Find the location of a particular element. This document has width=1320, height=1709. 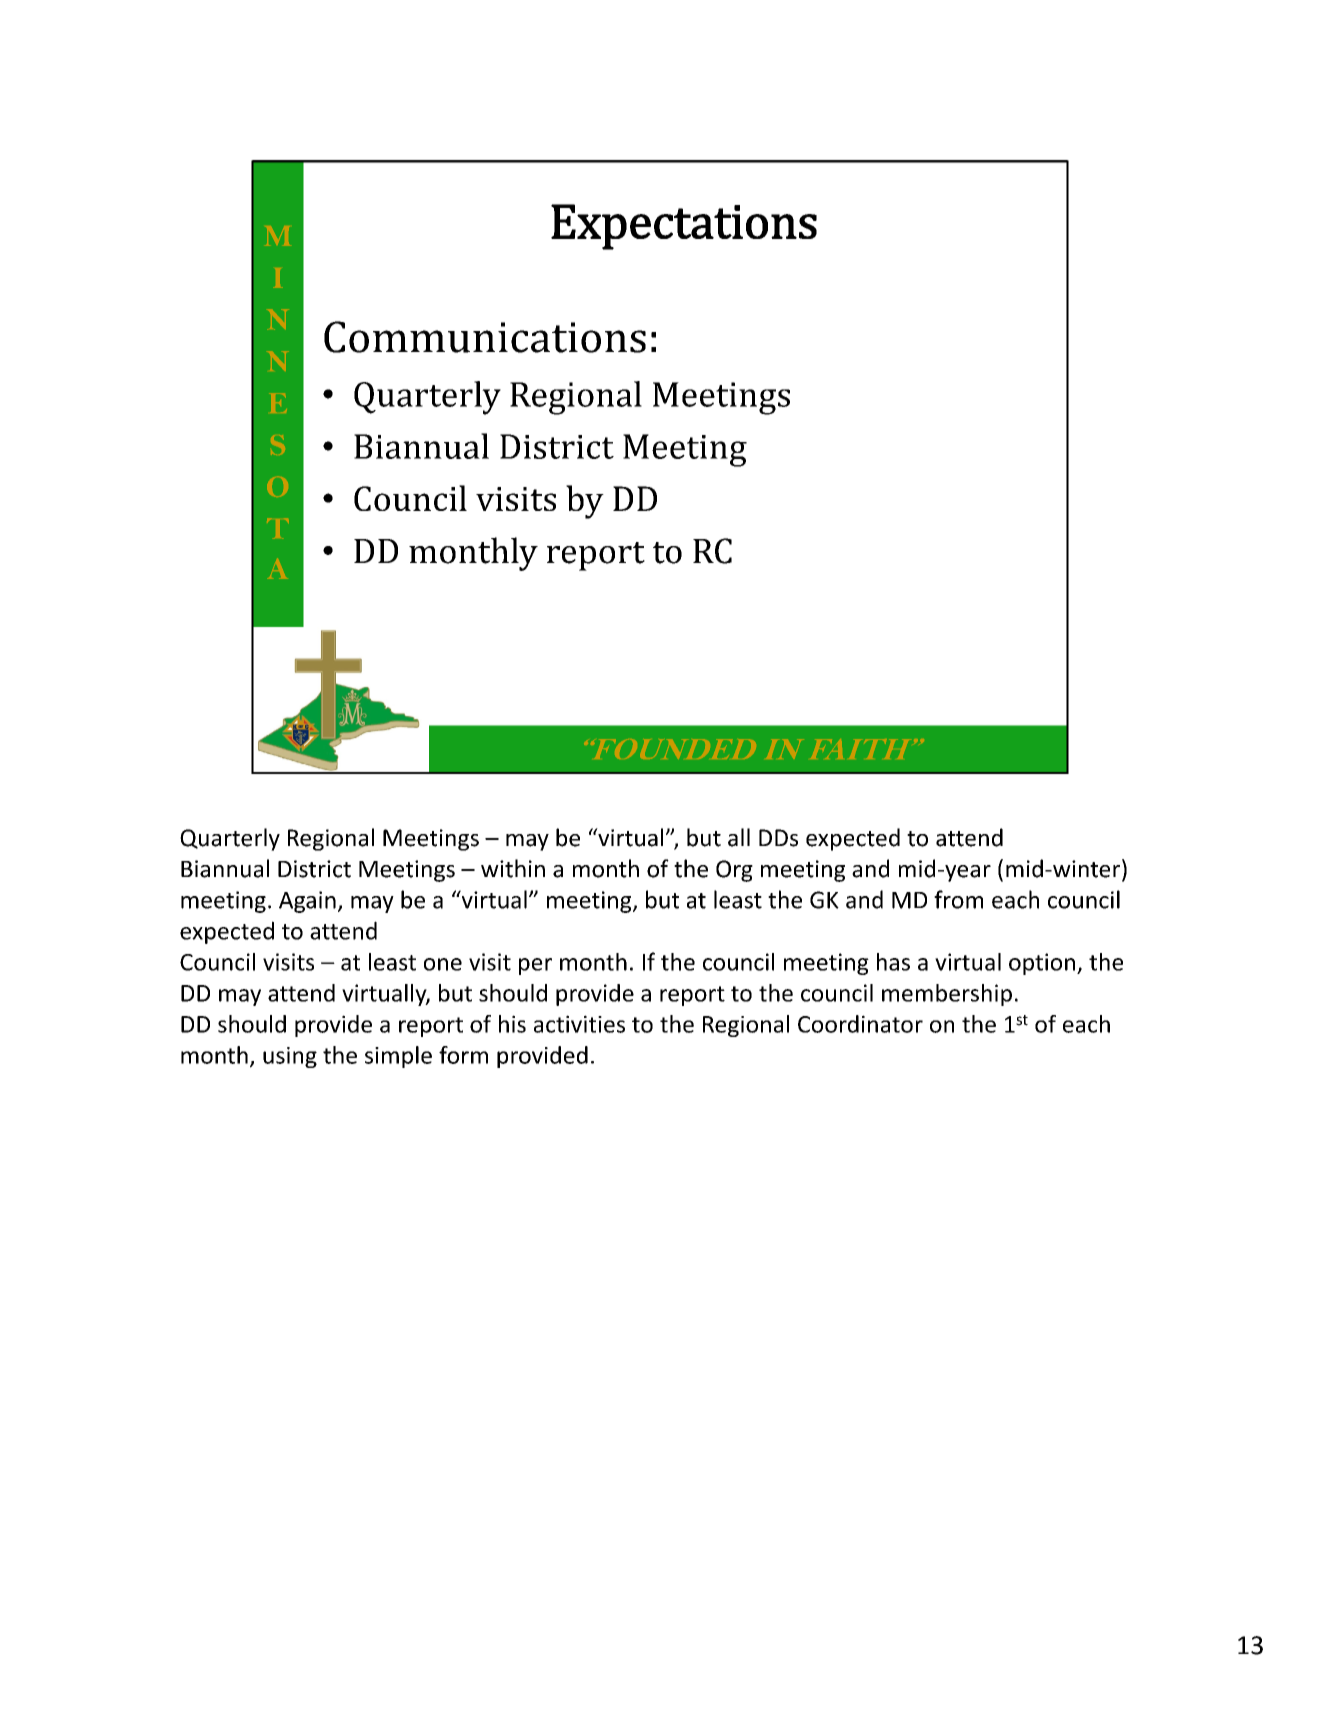

within is located at coordinates (513, 868).
